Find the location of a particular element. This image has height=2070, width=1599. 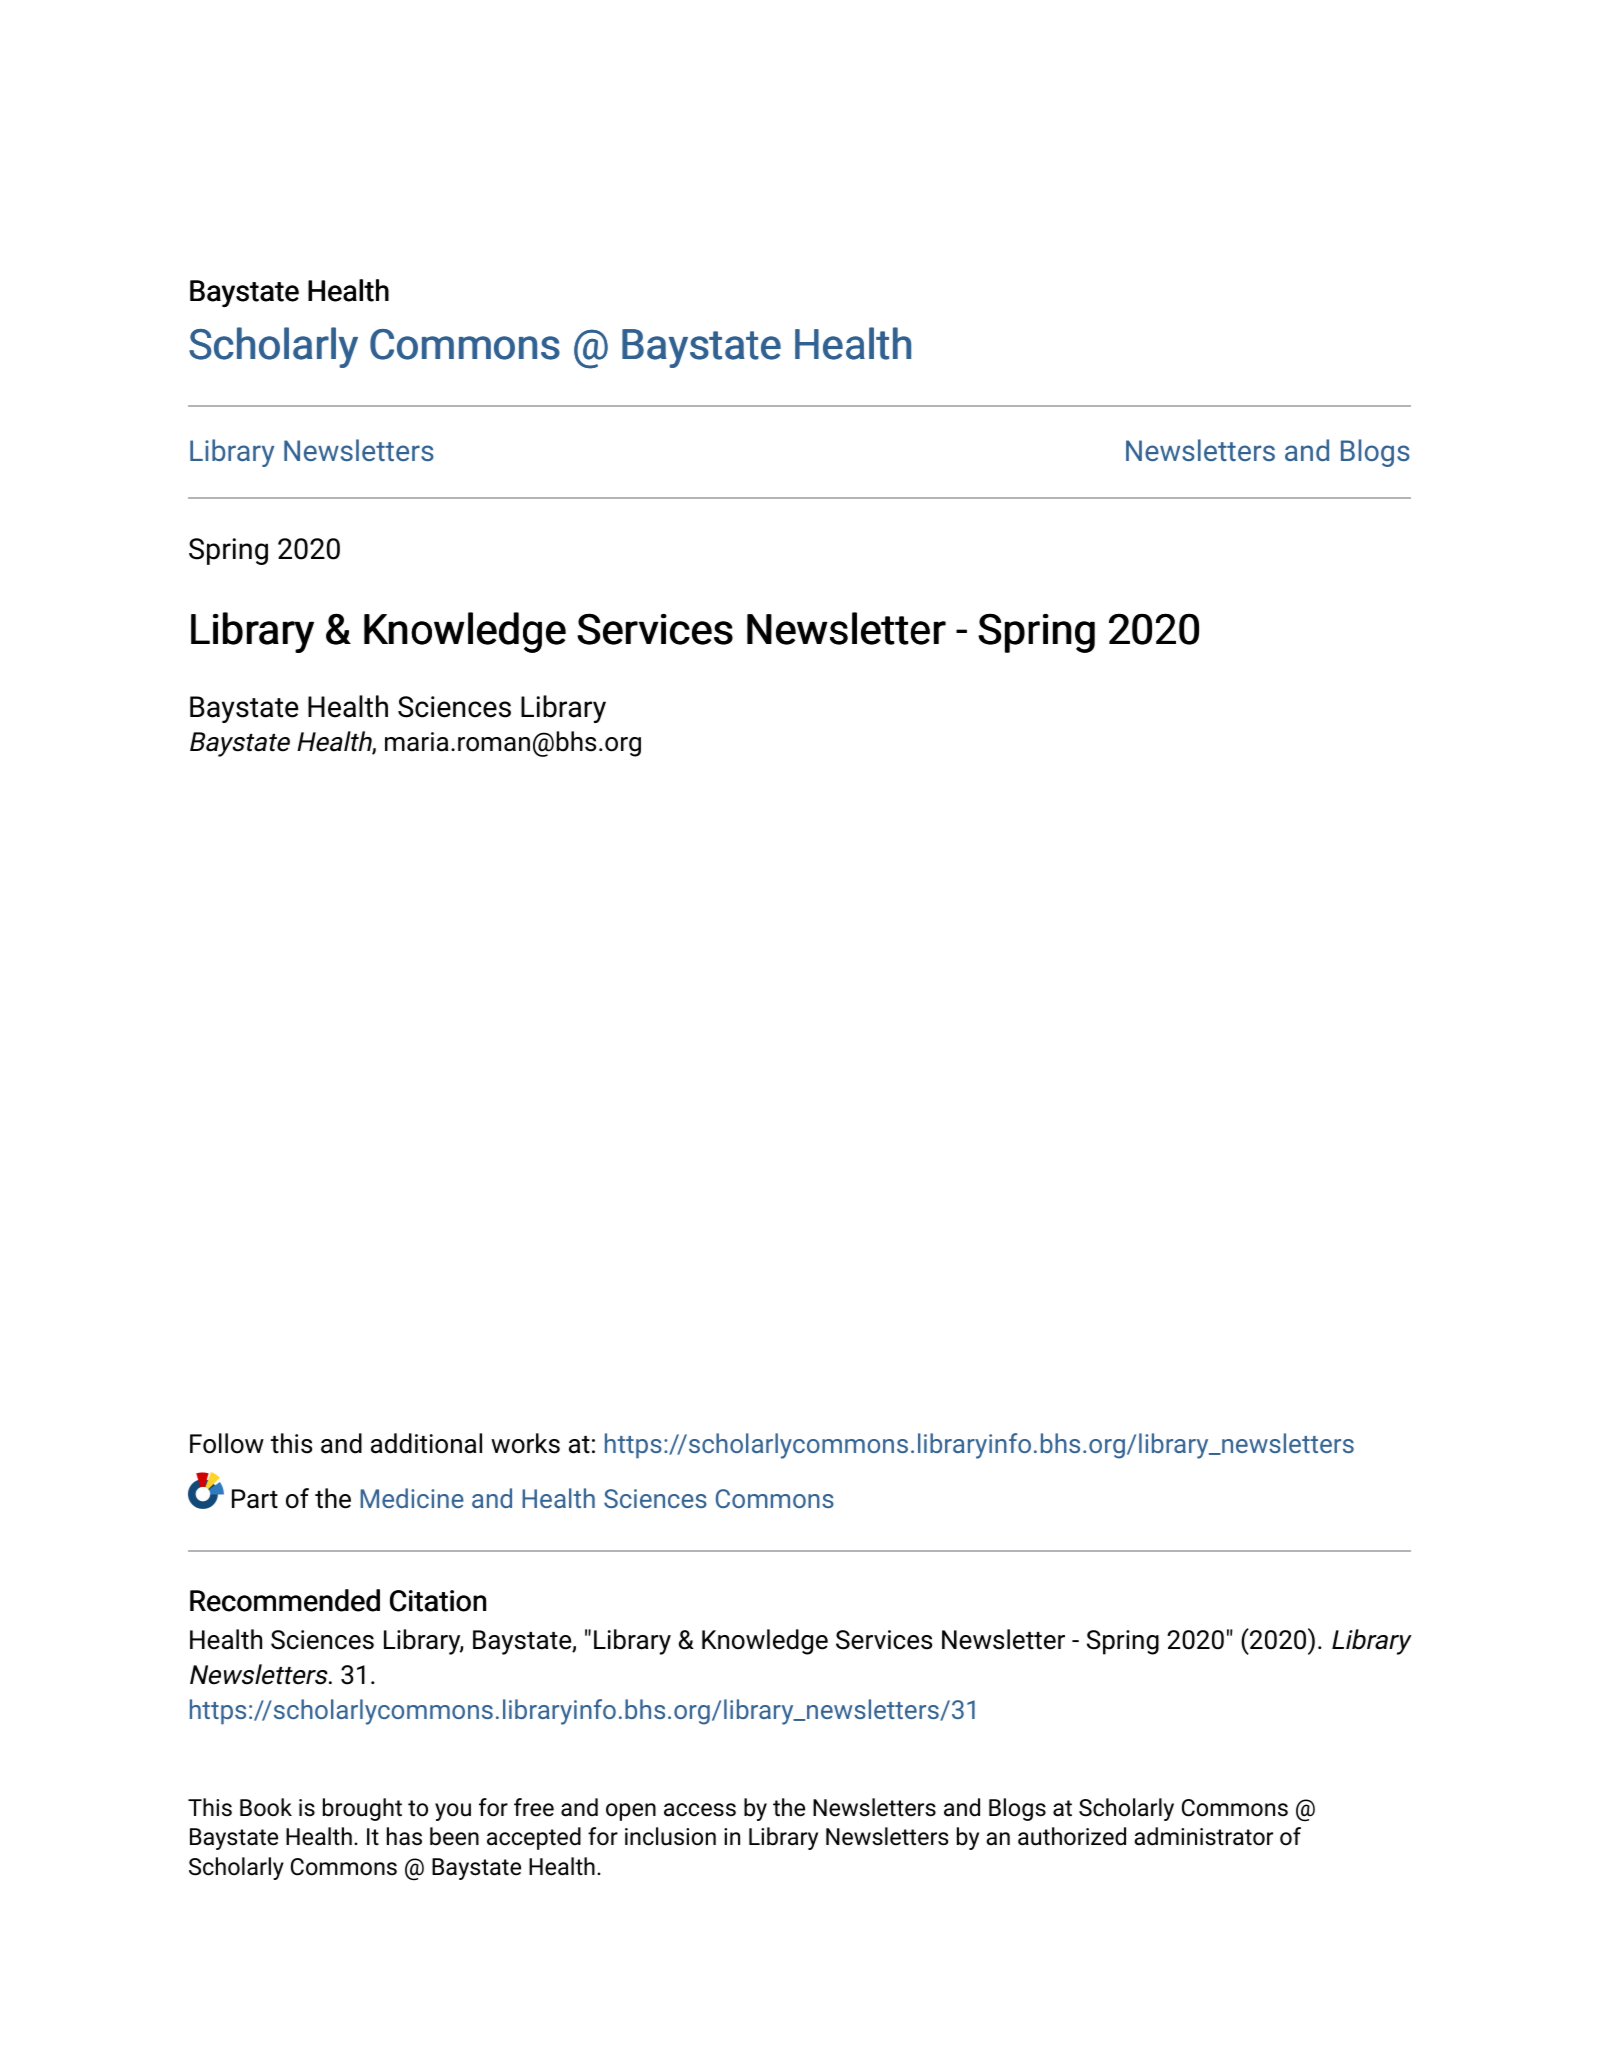

has is located at coordinates (404, 1836).
